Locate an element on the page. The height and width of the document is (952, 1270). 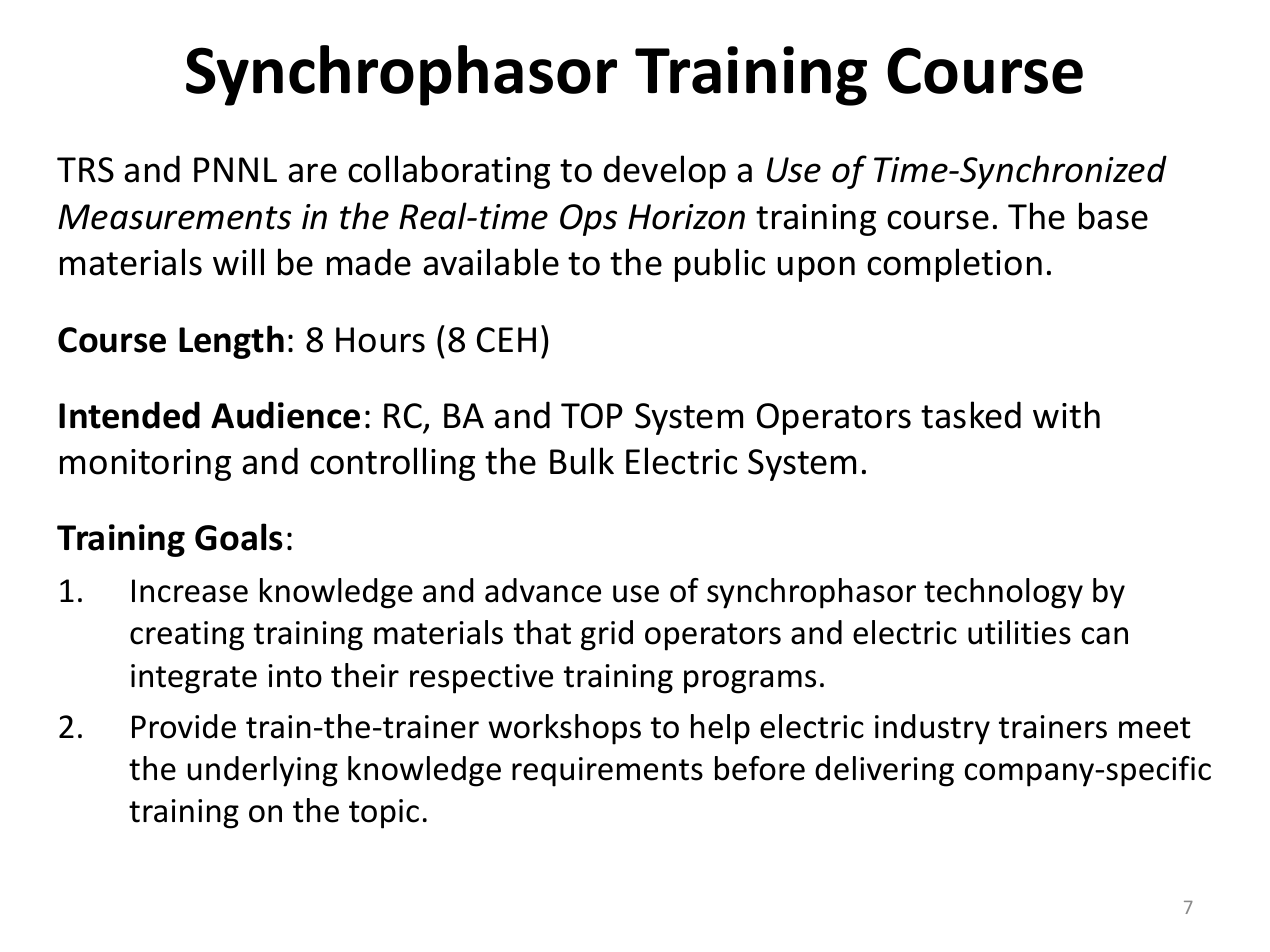
PNNL is located at coordinates (235, 169).
